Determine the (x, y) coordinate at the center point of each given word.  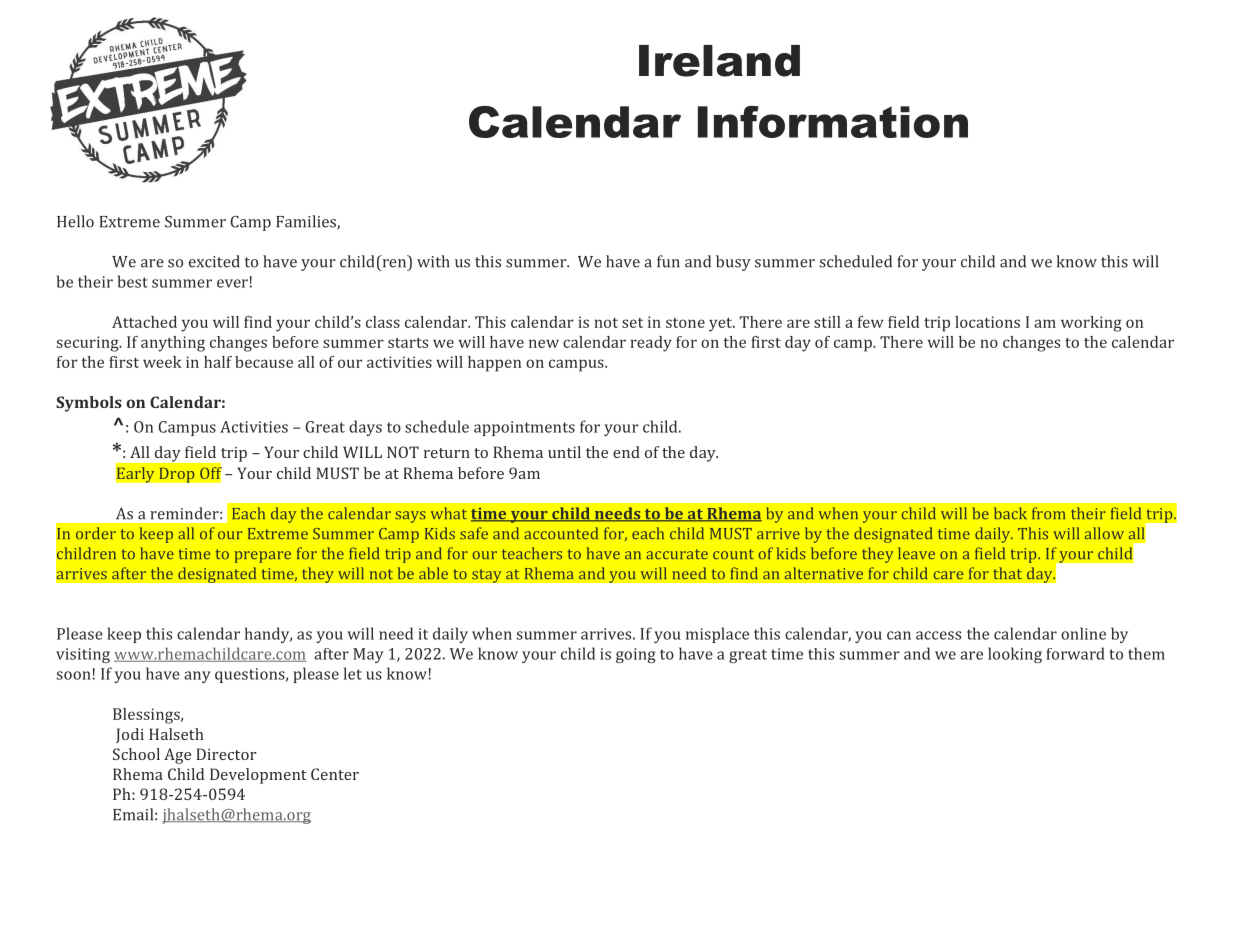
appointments (524, 428)
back (1010, 513)
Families (307, 222)
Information (833, 122)
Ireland (719, 61)
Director (226, 754)
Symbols (89, 404)
